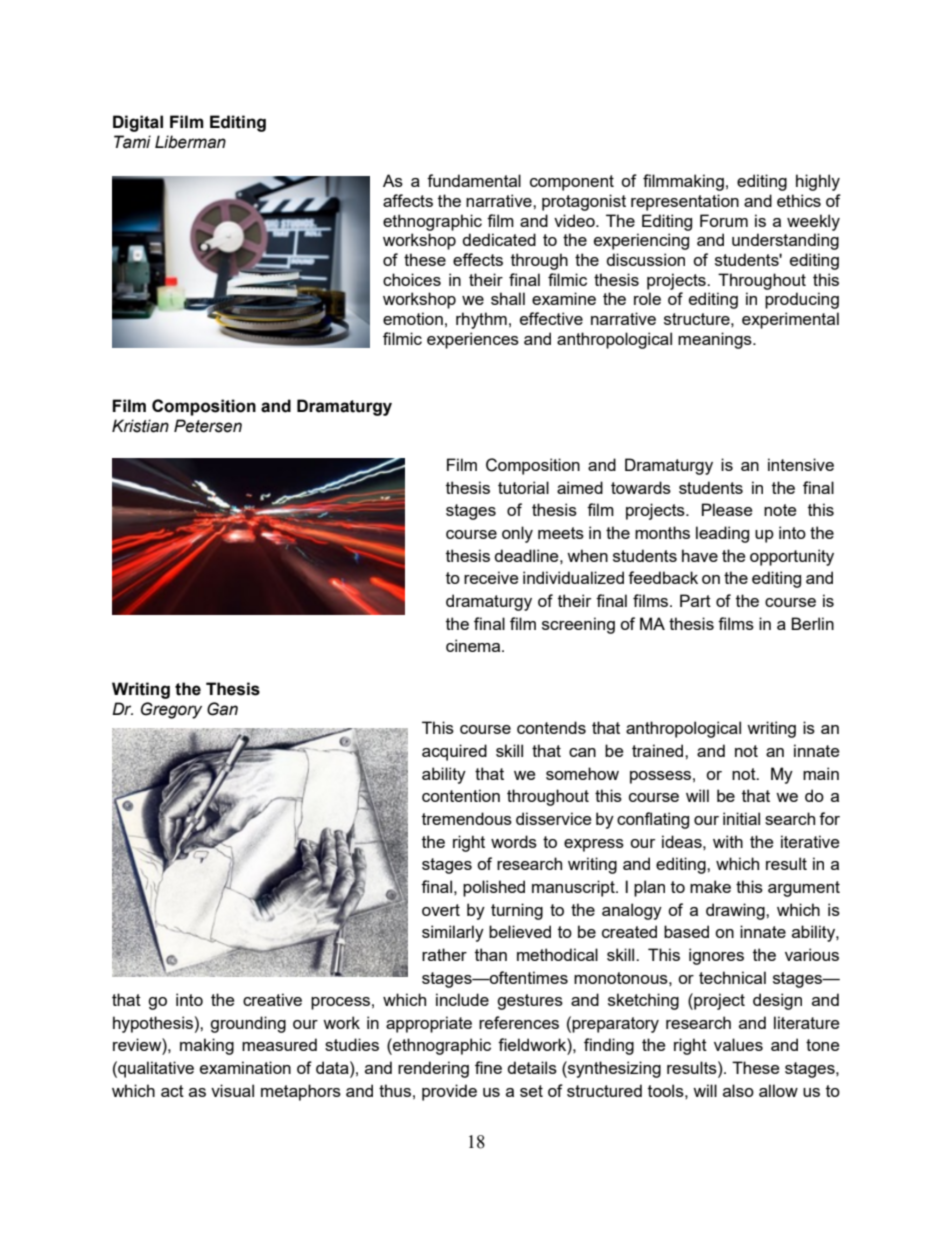 This screenshot has width=952, height=1233. I want to click on with, so click(728, 841).
